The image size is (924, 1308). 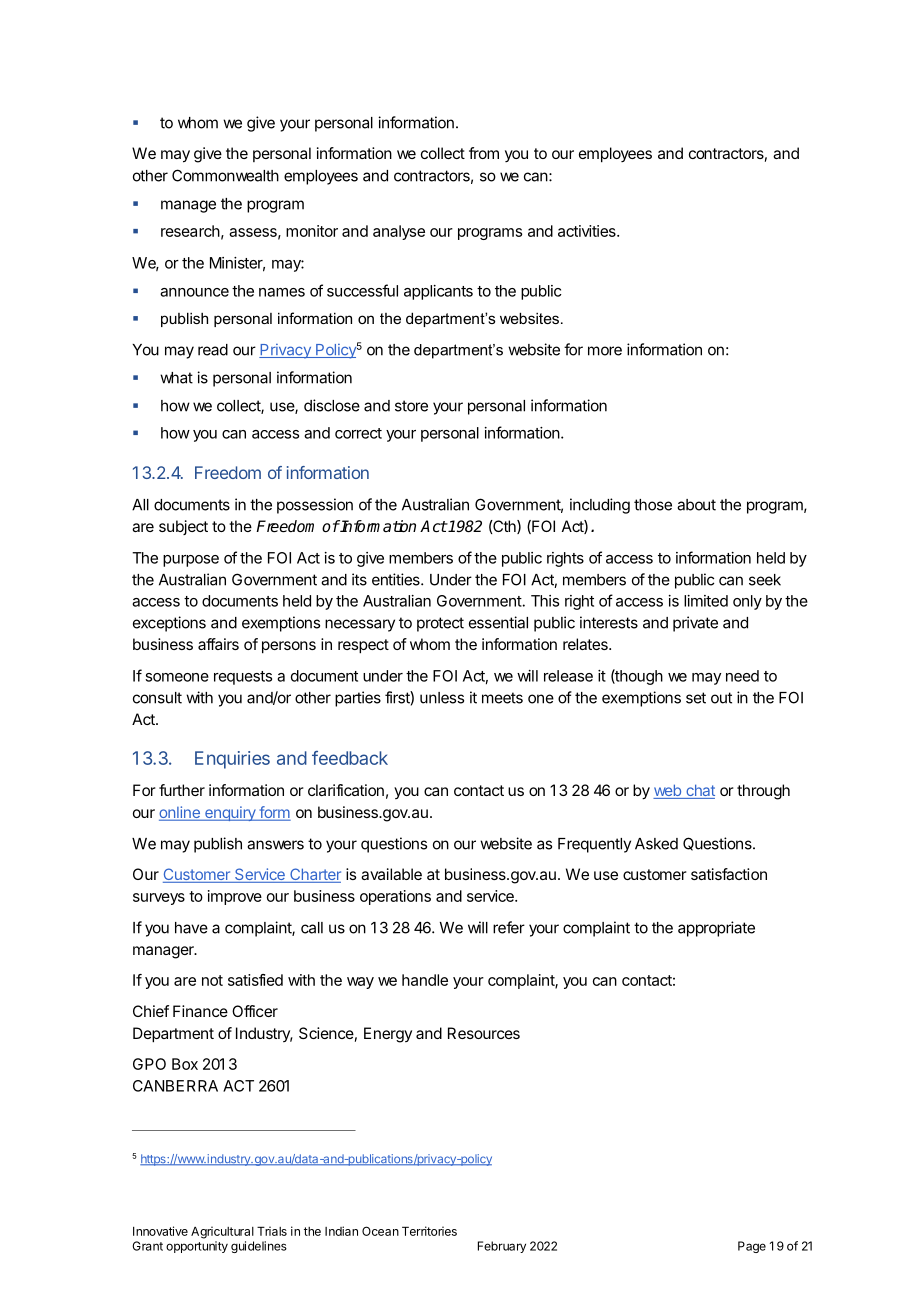 I want to click on Commonwealth, so click(x=225, y=175).
